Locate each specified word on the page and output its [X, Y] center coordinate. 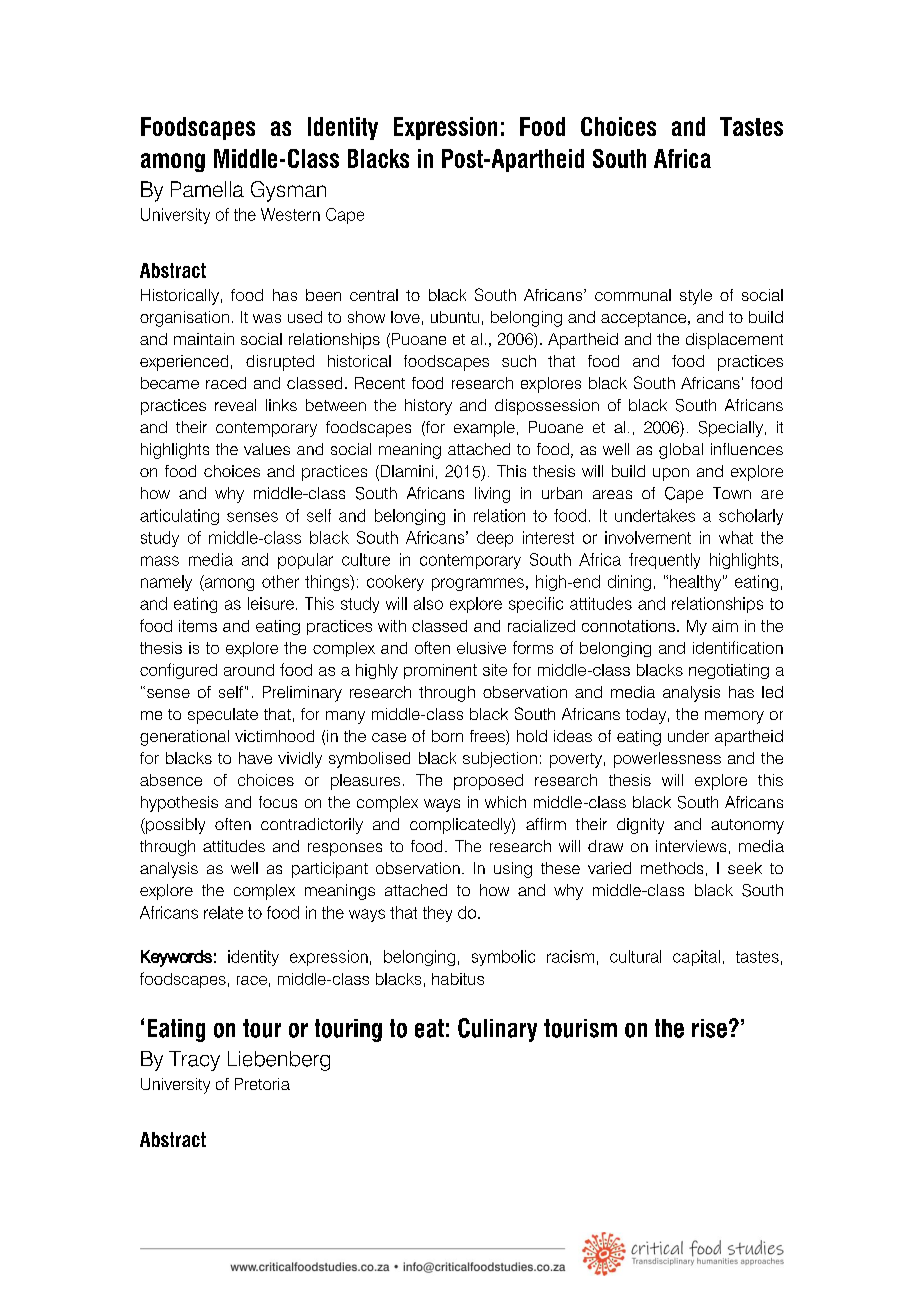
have [255, 758]
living [492, 495]
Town [732, 493]
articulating [179, 517]
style [696, 297]
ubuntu [455, 317]
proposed [488, 782]
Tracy [194, 1061]
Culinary [497, 1030]
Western [290, 214]
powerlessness [667, 760]
